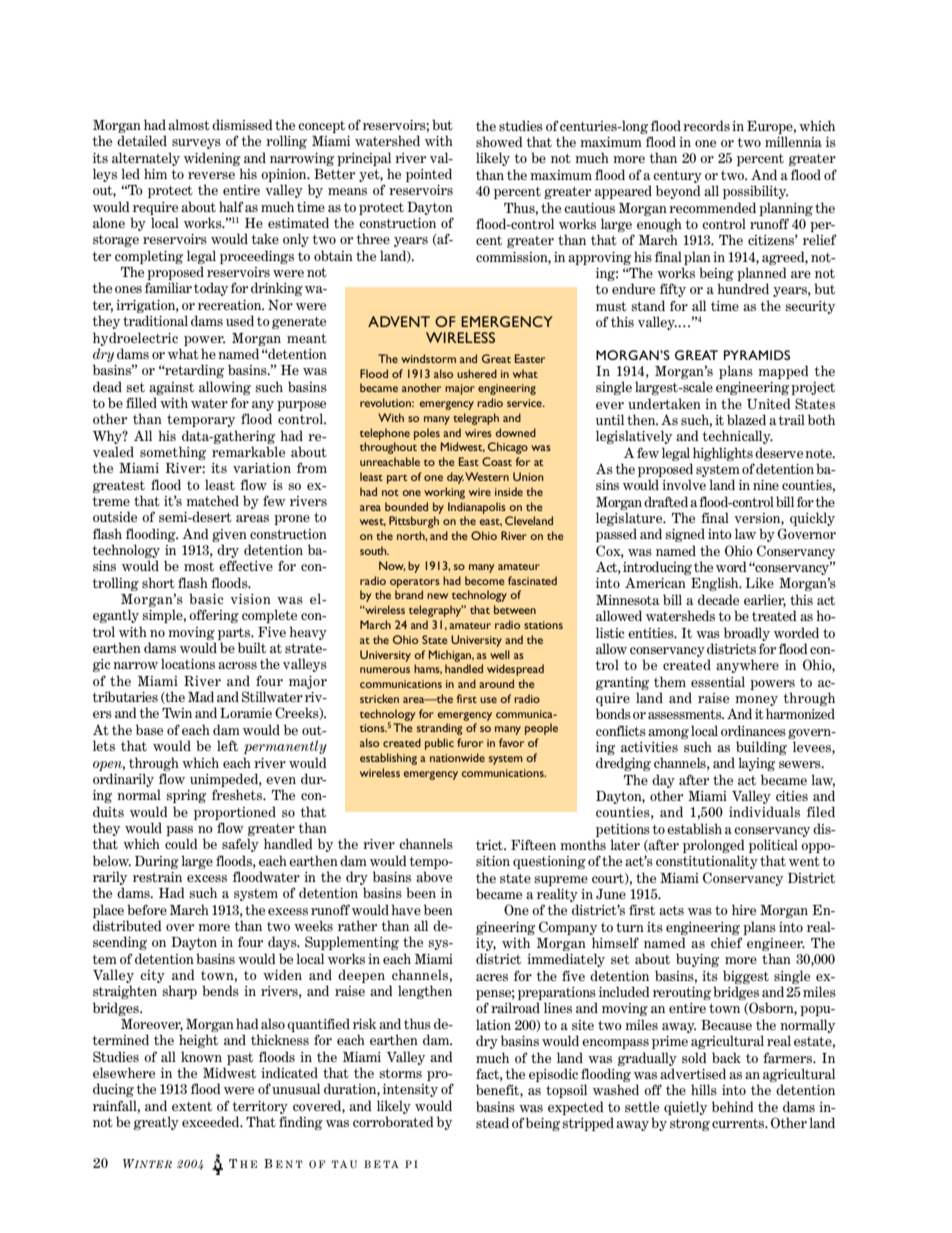  What do you see at coordinates (497, 461) in the document?
I see `Coast` at bounding box center [497, 461].
